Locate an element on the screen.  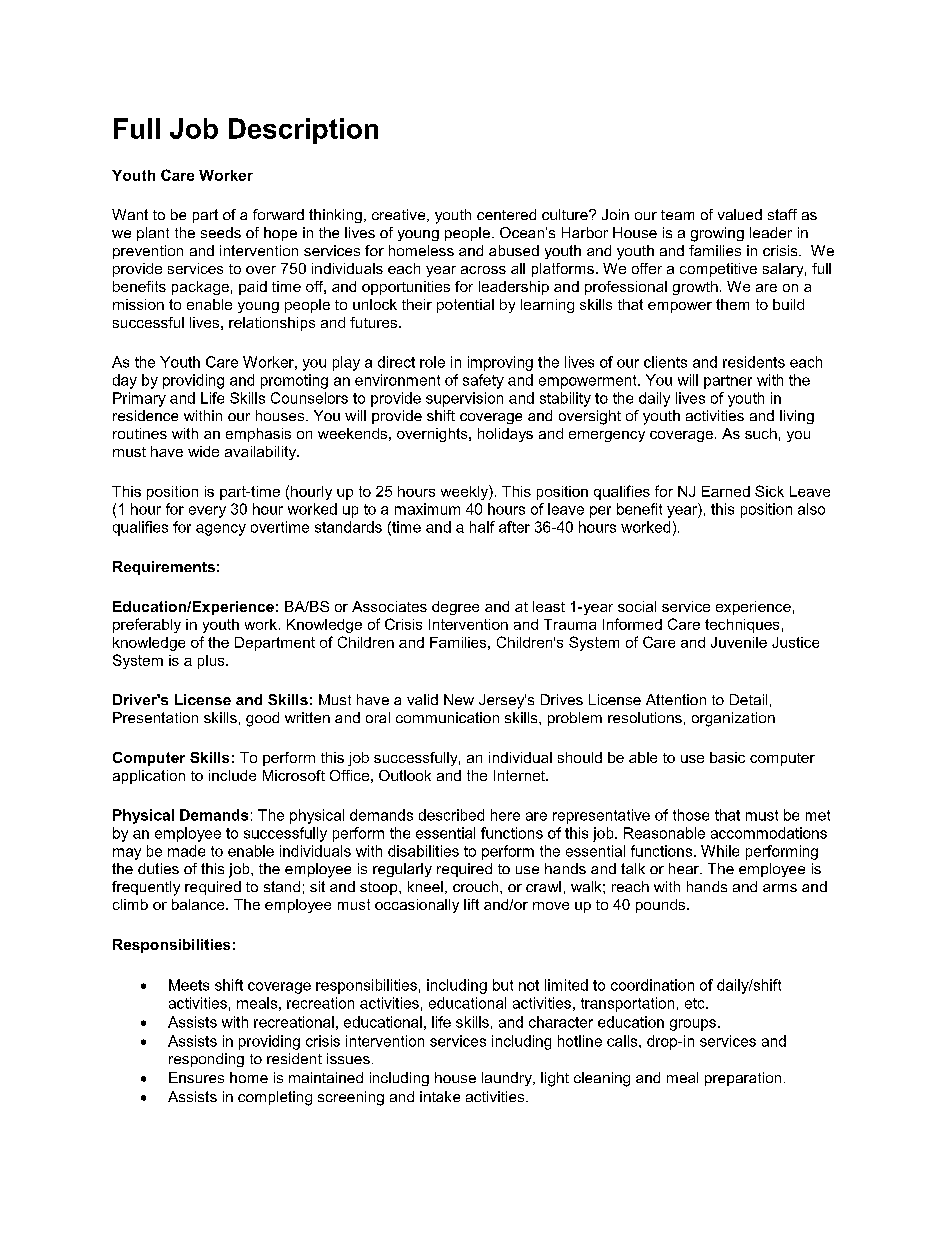
Detail is located at coordinates (748, 699).
